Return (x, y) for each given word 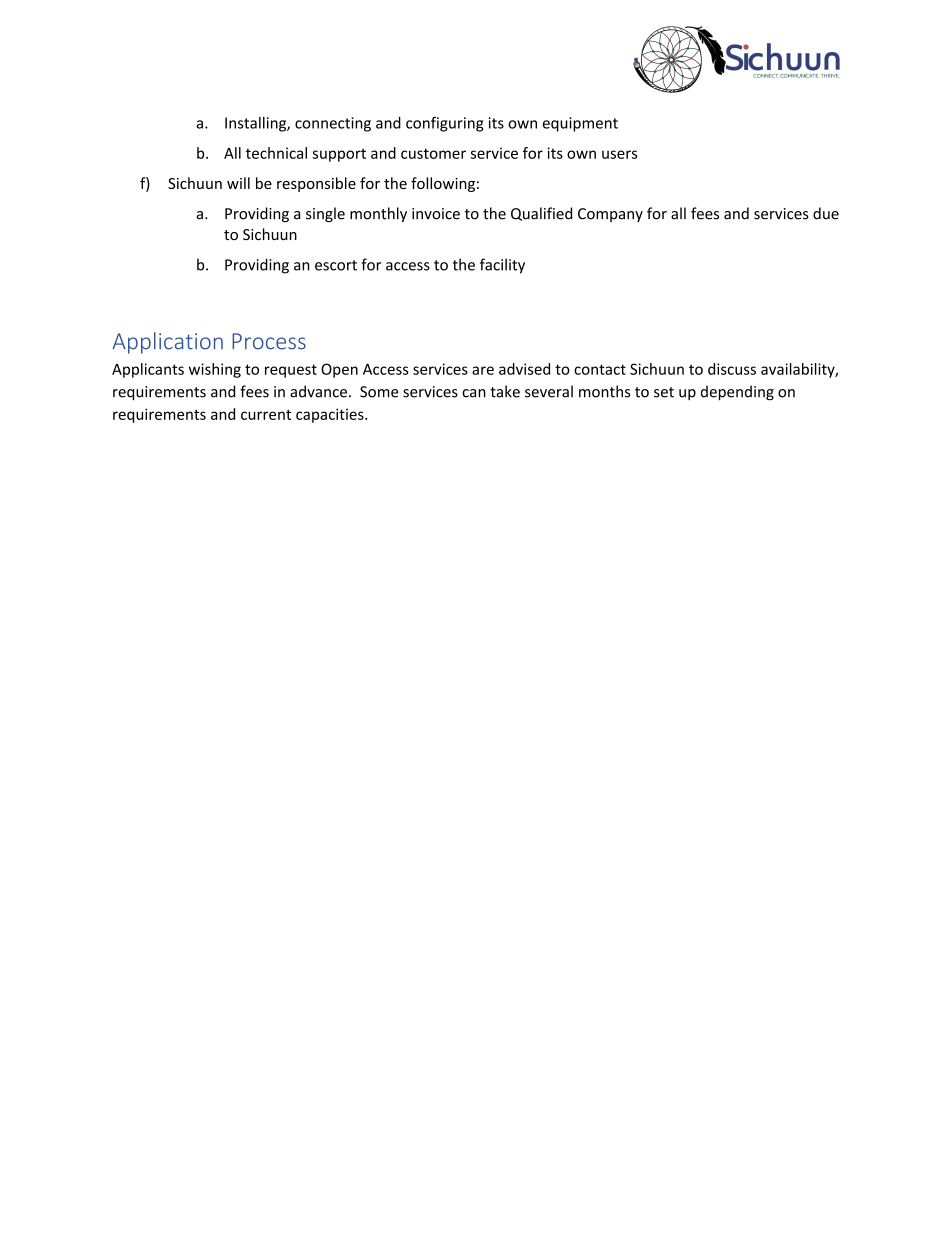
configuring (445, 124)
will (238, 183)
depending (737, 393)
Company (610, 215)
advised (524, 369)
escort (336, 265)
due (826, 213)
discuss (732, 369)
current (266, 415)
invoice (436, 214)
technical (276, 153)
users (619, 154)
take (505, 391)
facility (502, 266)
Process (269, 341)
